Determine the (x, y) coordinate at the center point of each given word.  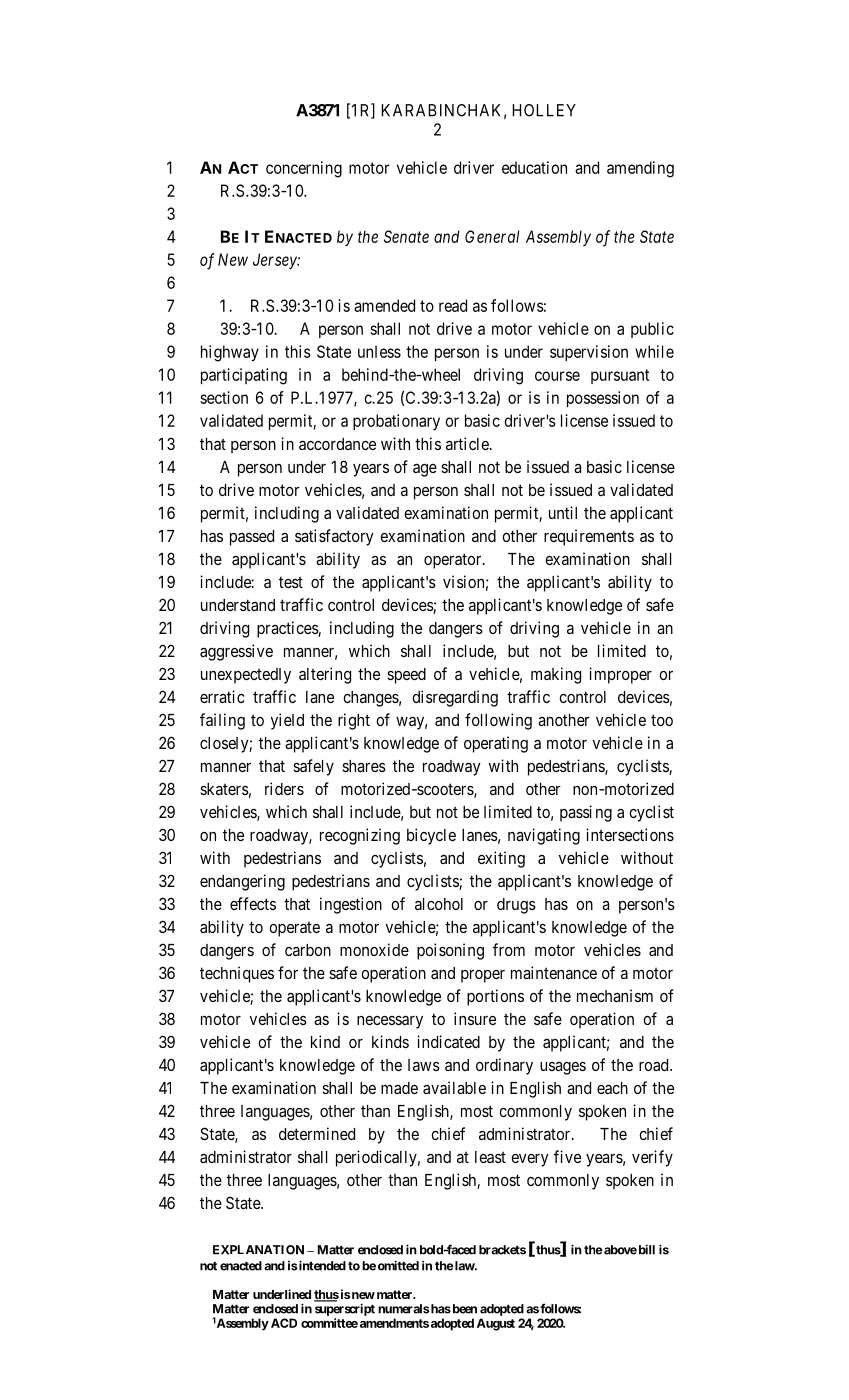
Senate (406, 236)
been (463, 1309)
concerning (304, 169)
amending (640, 169)
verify (652, 1158)
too (662, 720)
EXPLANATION (258, 1250)
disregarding (455, 698)
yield (287, 721)
